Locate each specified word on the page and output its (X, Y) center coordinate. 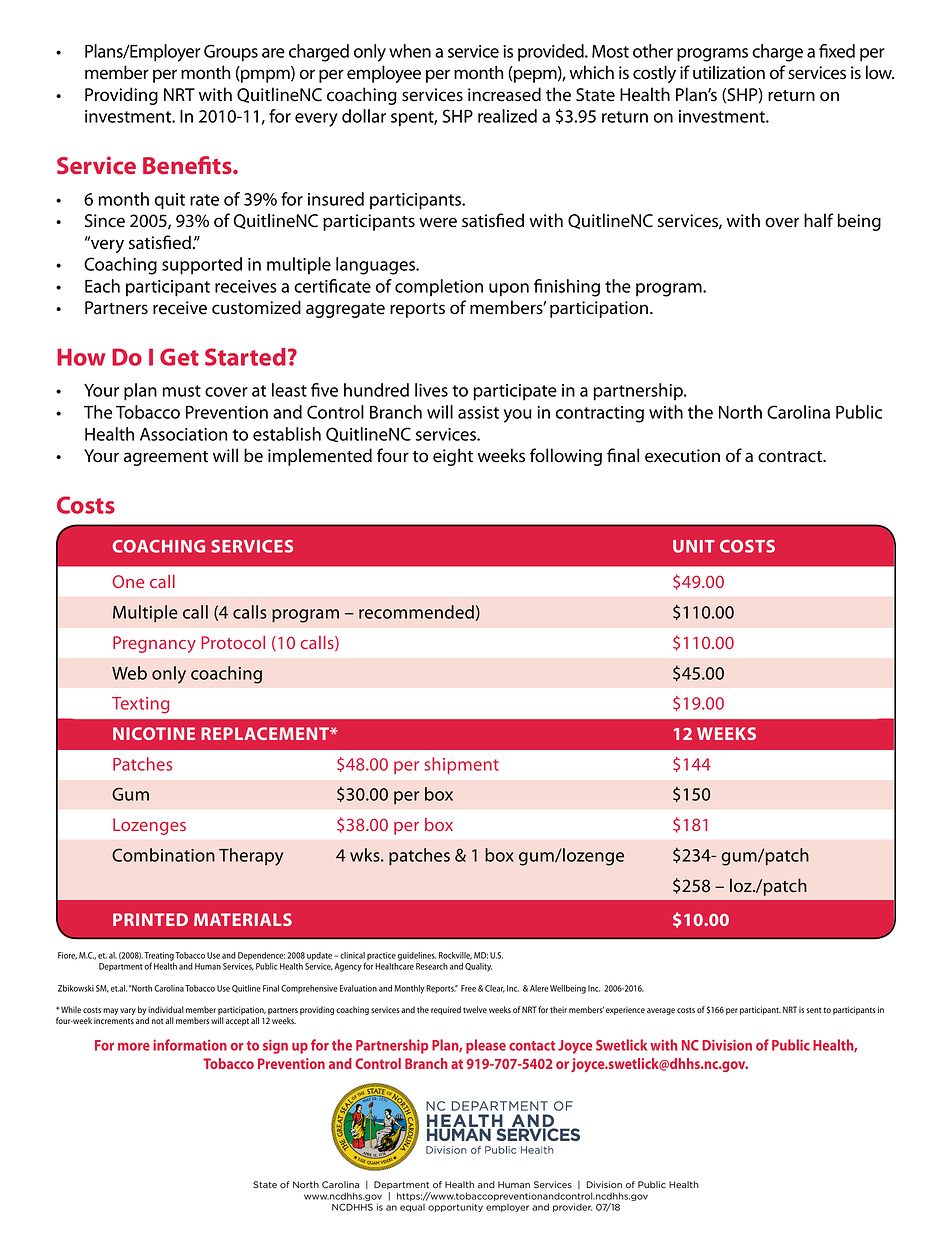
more (134, 1047)
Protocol (233, 642)
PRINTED (150, 919)
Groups (231, 53)
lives (431, 390)
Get (179, 357)
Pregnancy (154, 644)
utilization (729, 72)
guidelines (417, 956)
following (566, 457)
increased (504, 94)
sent (813, 1010)
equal (412, 1208)
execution (682, 456)
